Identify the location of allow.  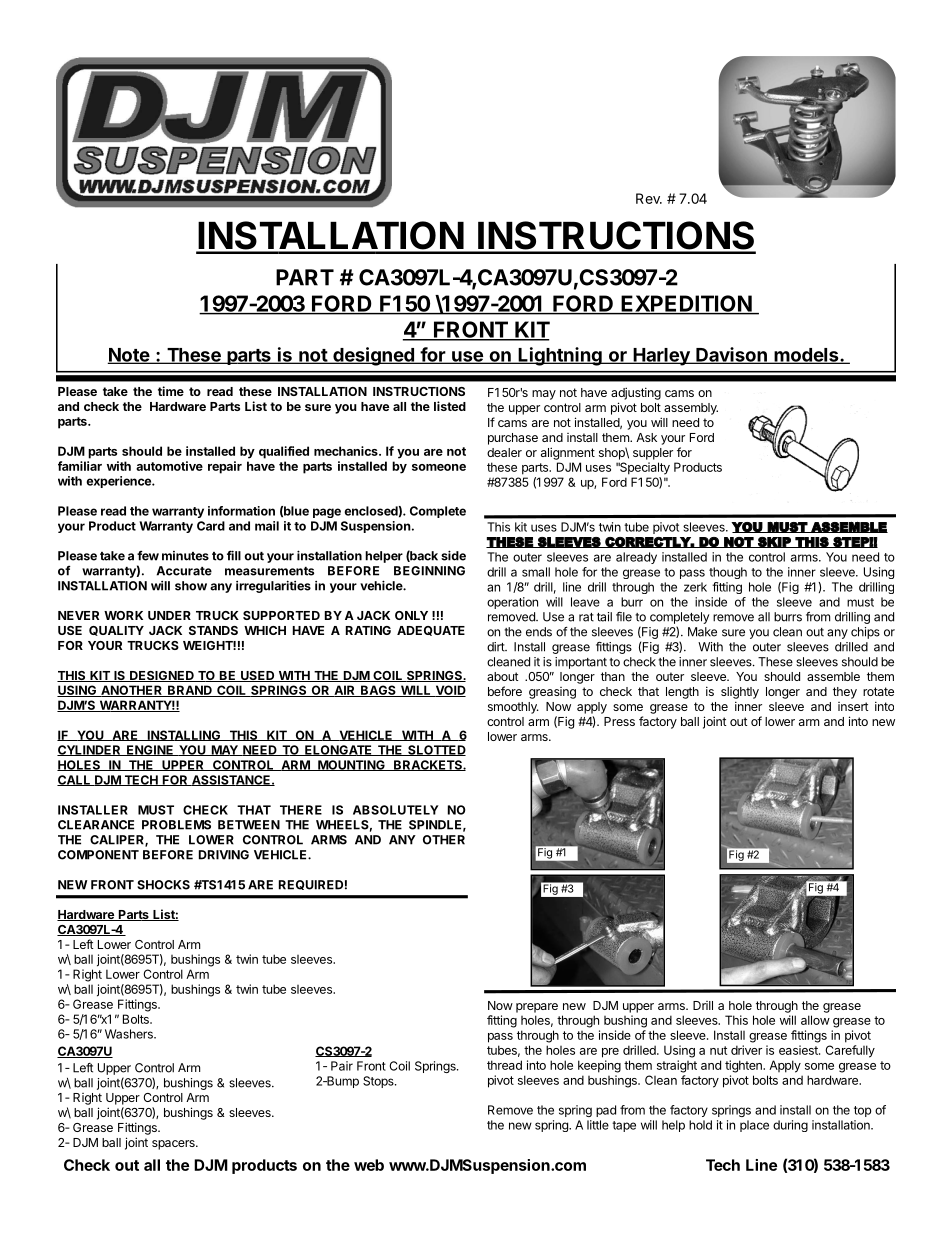
(815, 1020).
